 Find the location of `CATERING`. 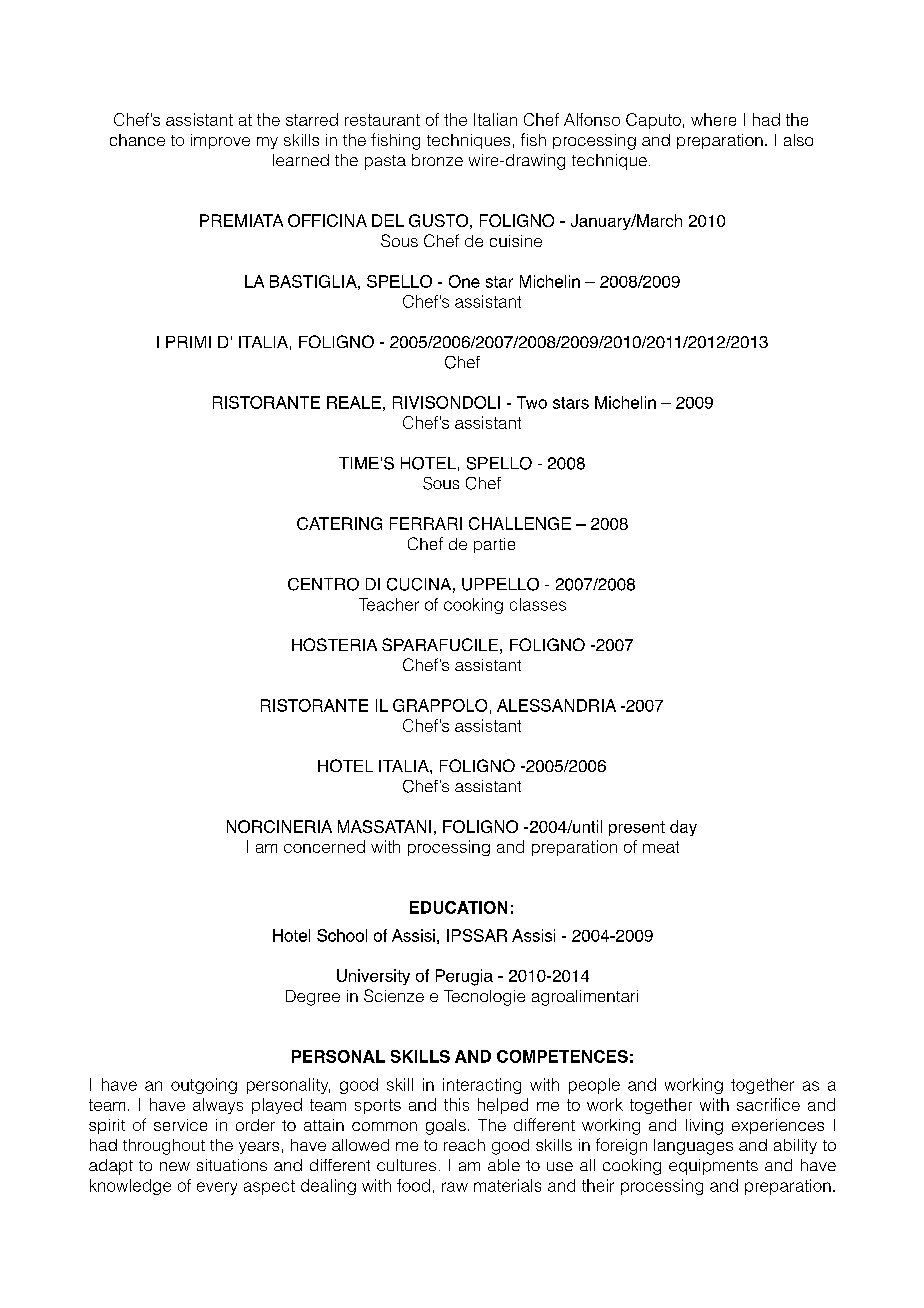

CATERING is located at coordinates (339, 523).
